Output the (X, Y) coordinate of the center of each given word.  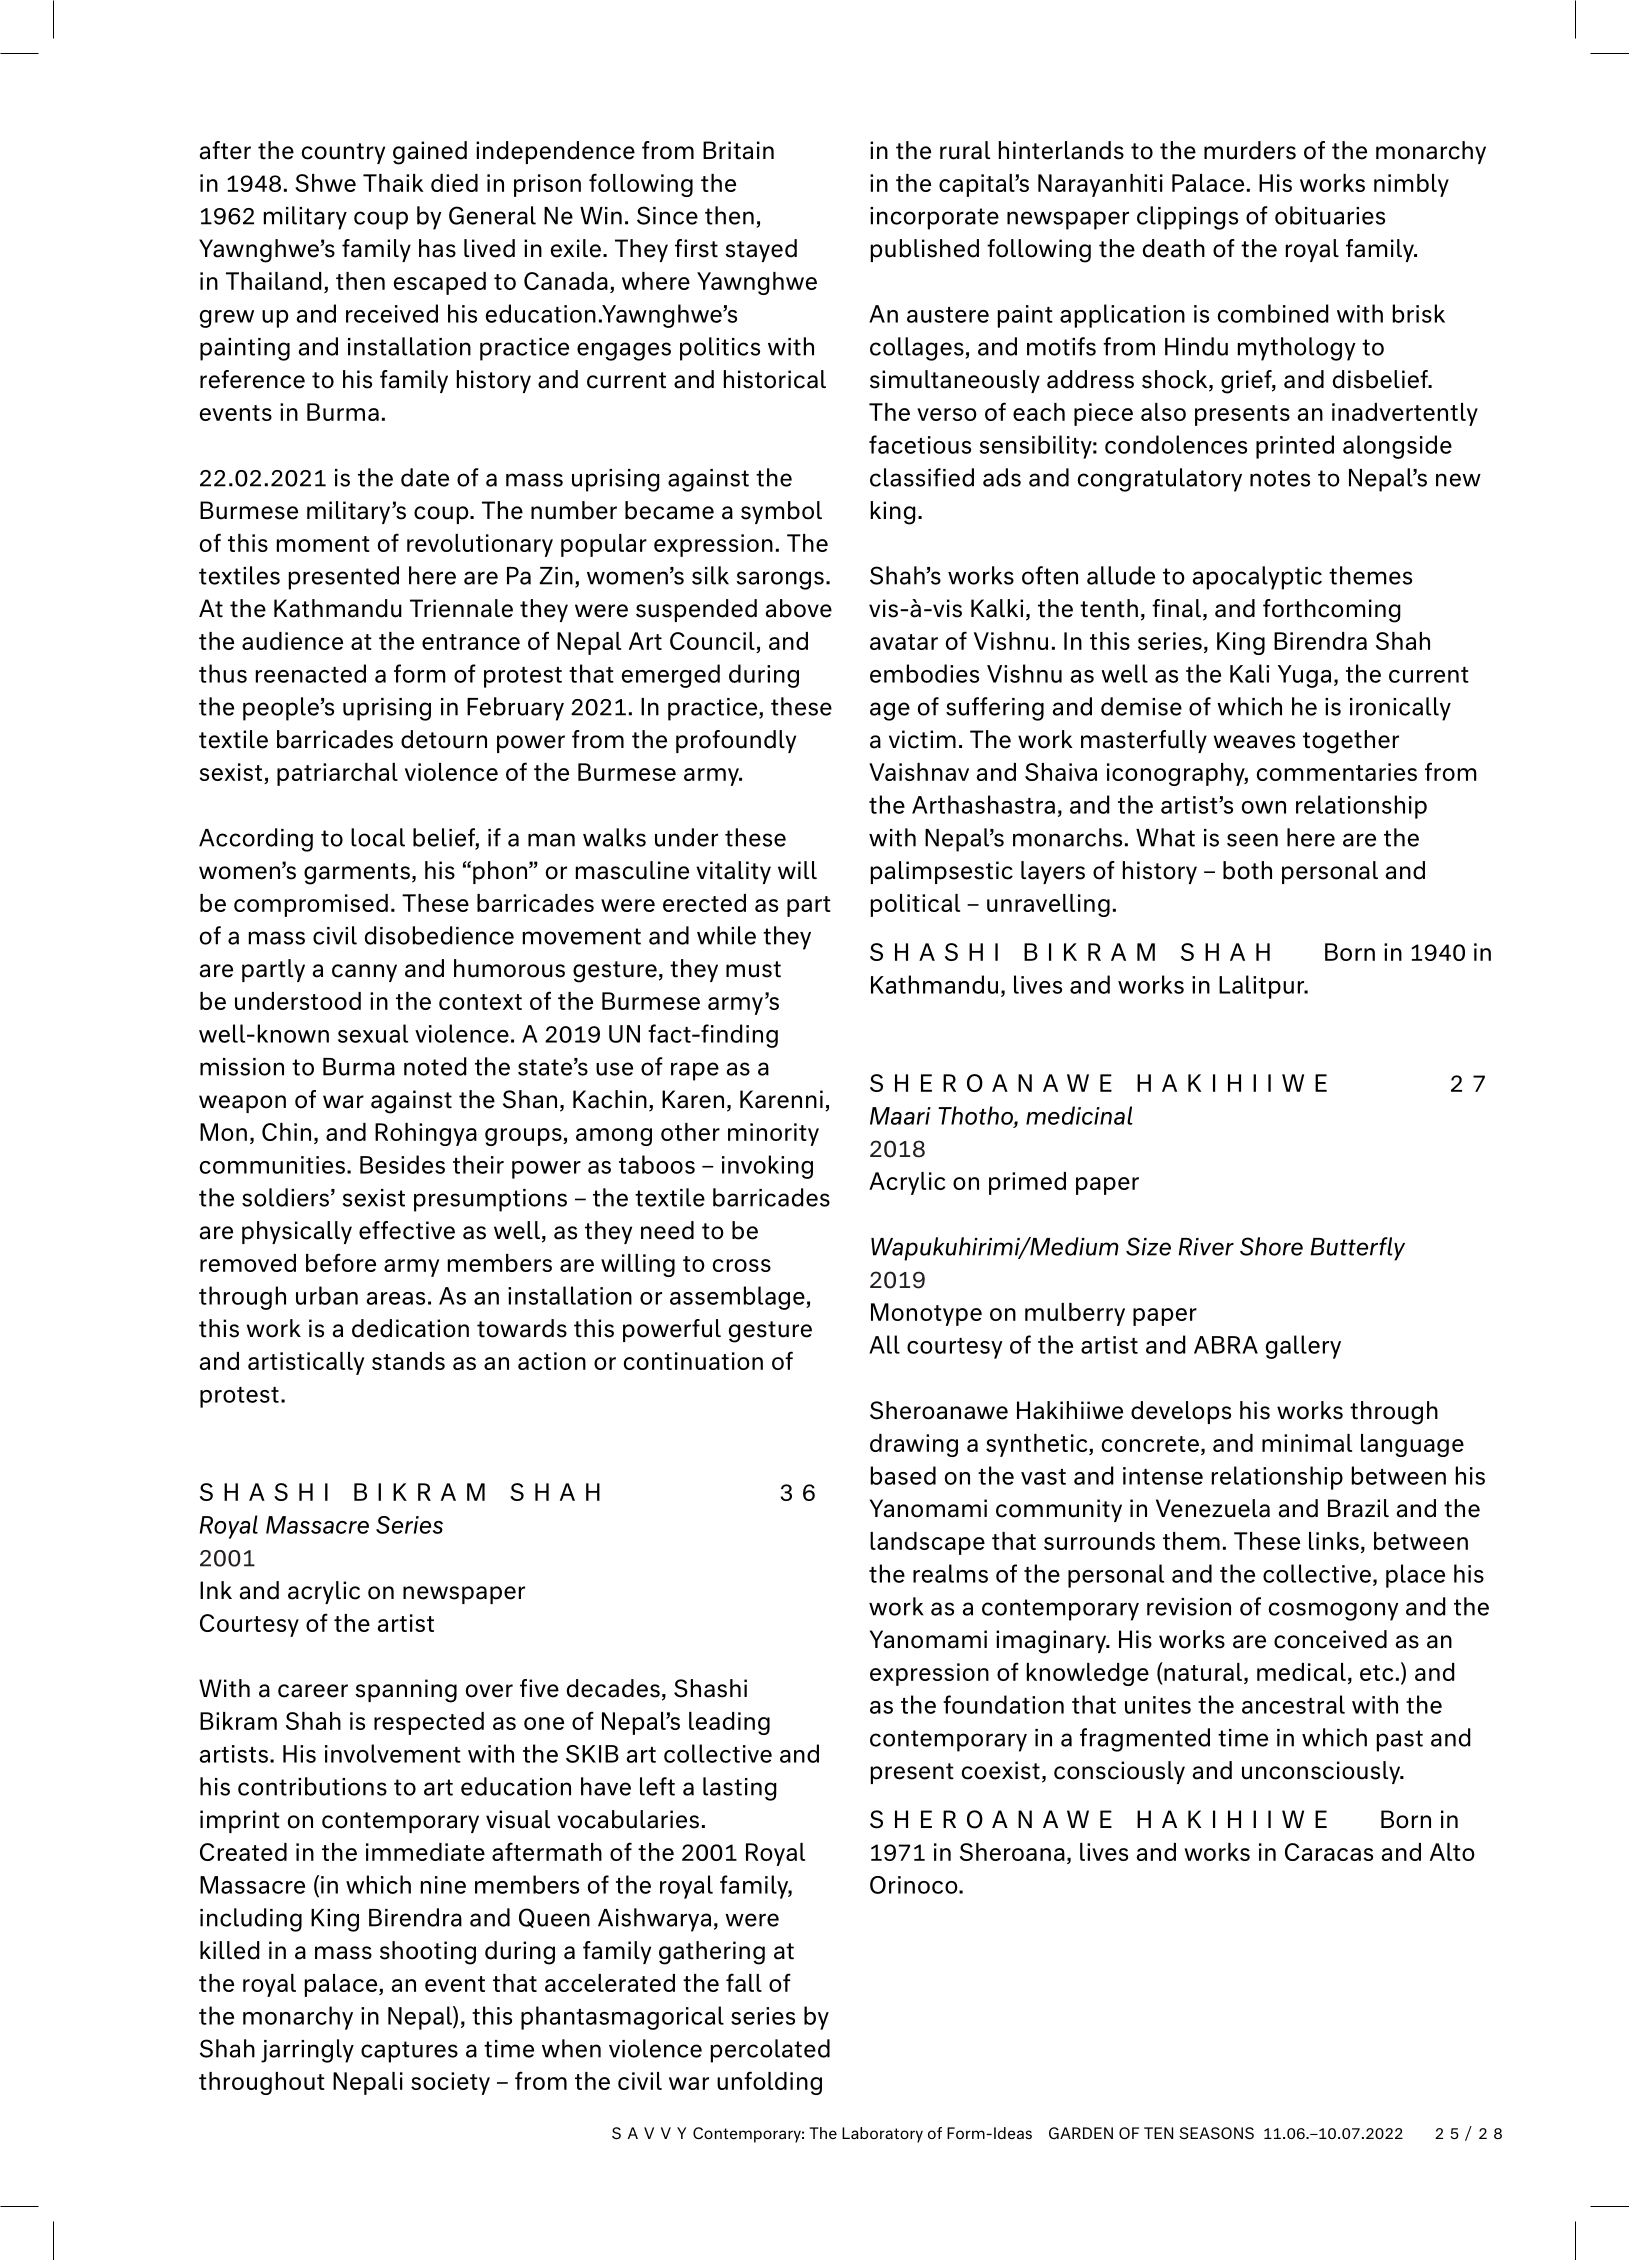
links (1334, 1541)
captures (409, 2052)
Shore (1271, 1246)
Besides (402, 1164)
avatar (904, 642)
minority (773, 1134)
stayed (761, 250)
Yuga (1304, 676)
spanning (406, 1691)
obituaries (1330, 215)
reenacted (311, 673)
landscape (927, 1543)
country (343, 153)
